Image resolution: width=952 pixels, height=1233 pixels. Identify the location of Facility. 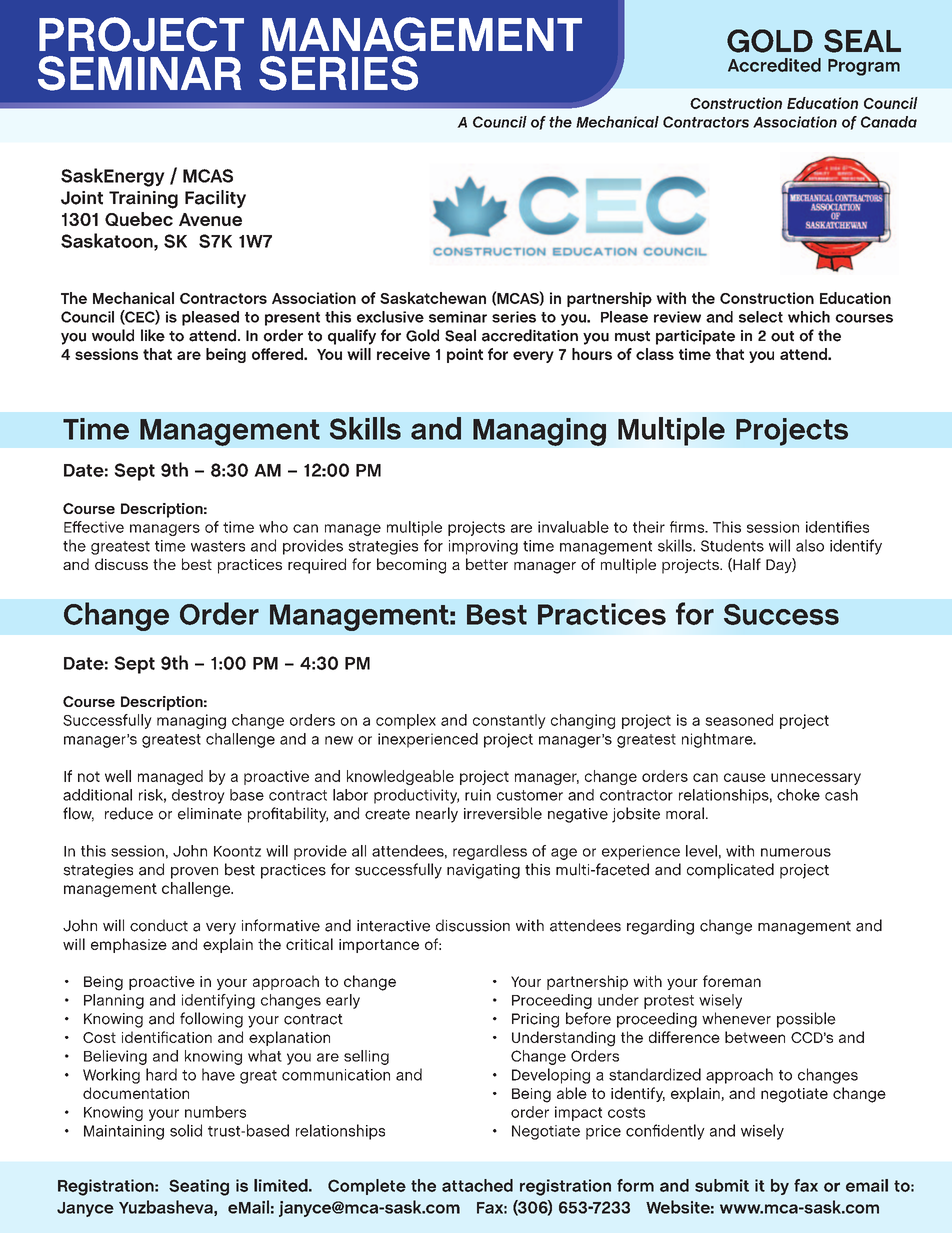
(215, 199).
